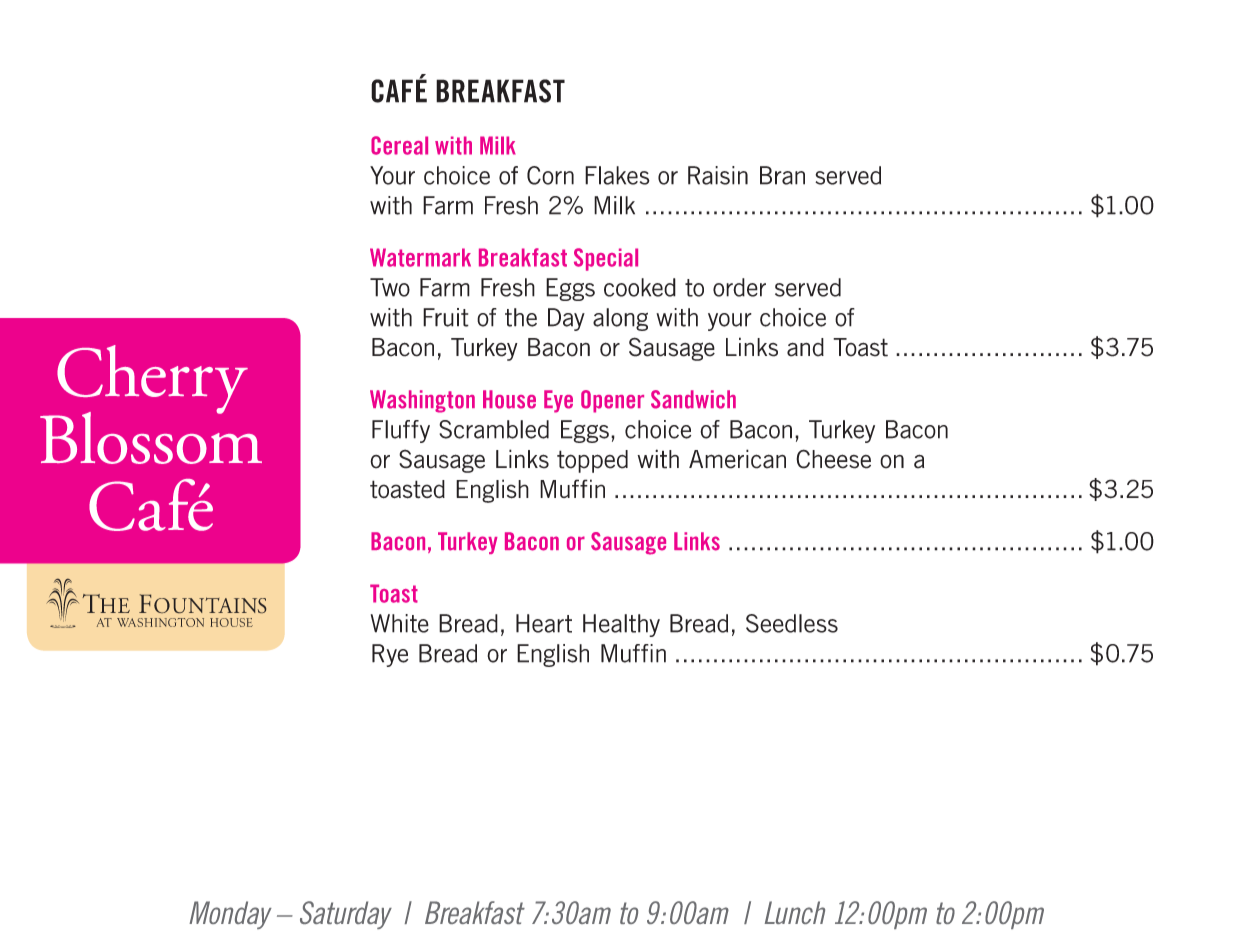  Describe the element at coordinates (399, 145) in the screenshot. I see `Cereal` at that location.
